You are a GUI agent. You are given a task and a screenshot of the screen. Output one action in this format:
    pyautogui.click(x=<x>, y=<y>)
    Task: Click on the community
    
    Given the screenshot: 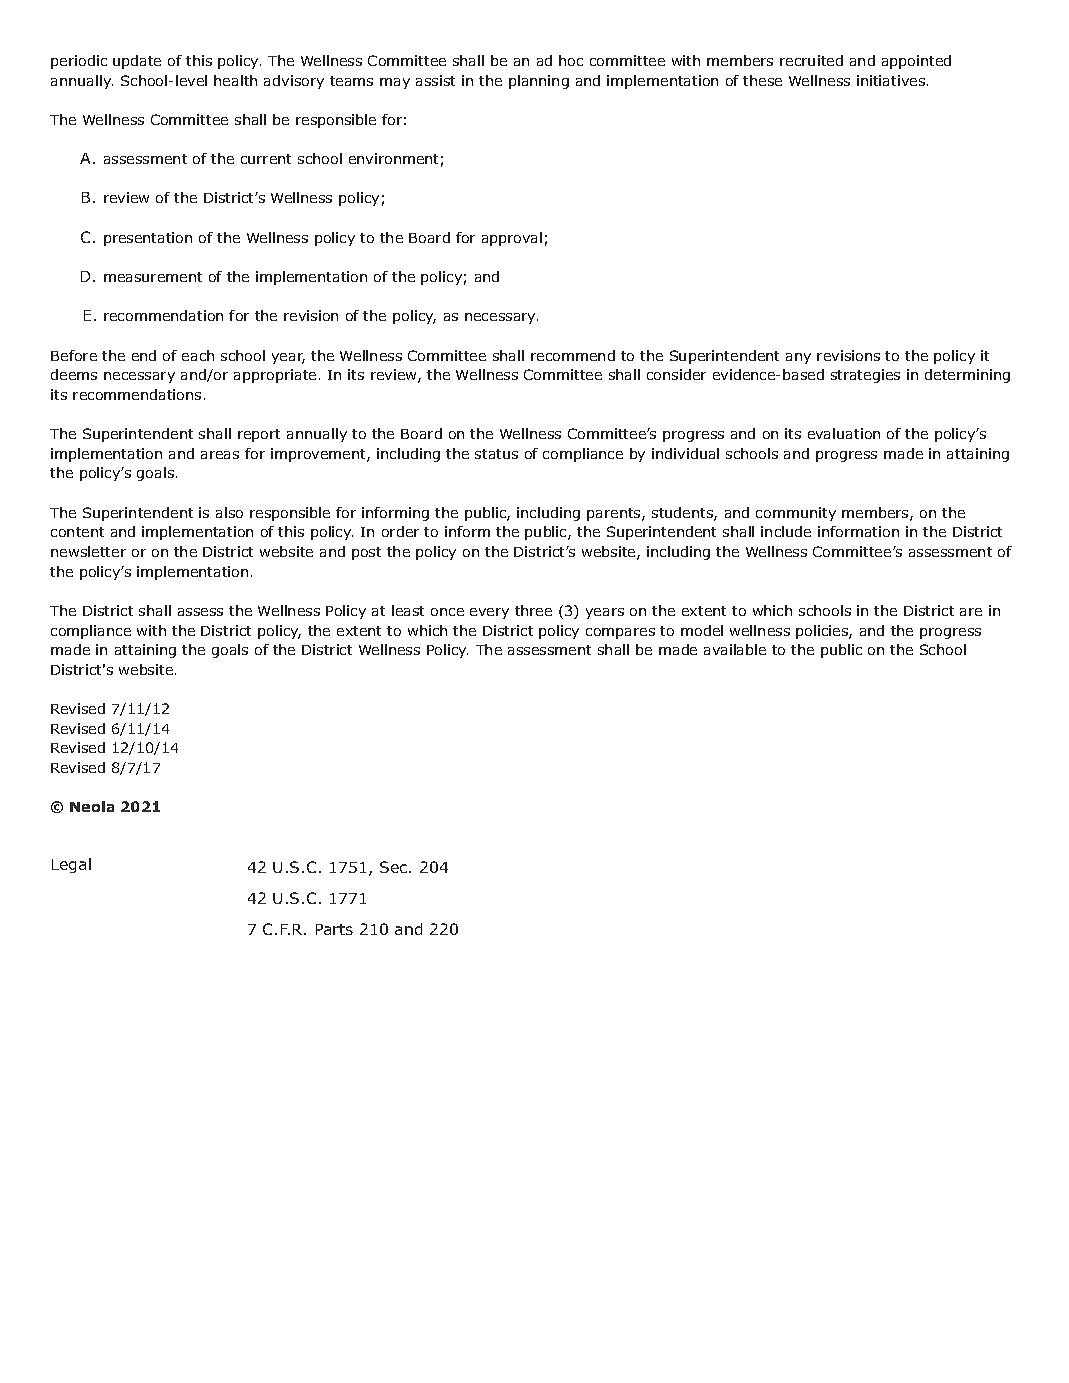 What is the action you would take?
    pyautogui.click(x=796, y=514)
